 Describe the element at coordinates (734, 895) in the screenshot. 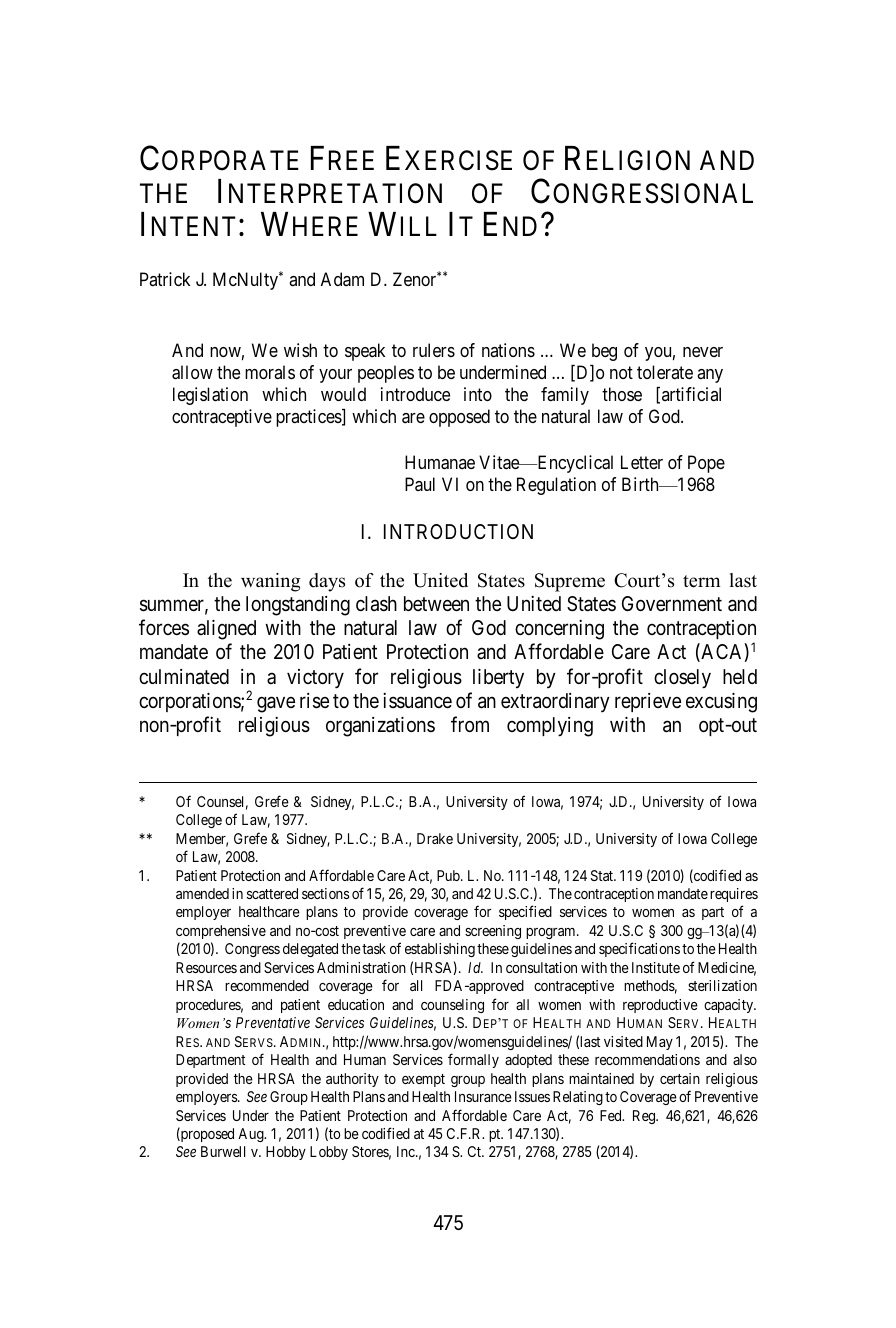

I see `requires` at that location.
